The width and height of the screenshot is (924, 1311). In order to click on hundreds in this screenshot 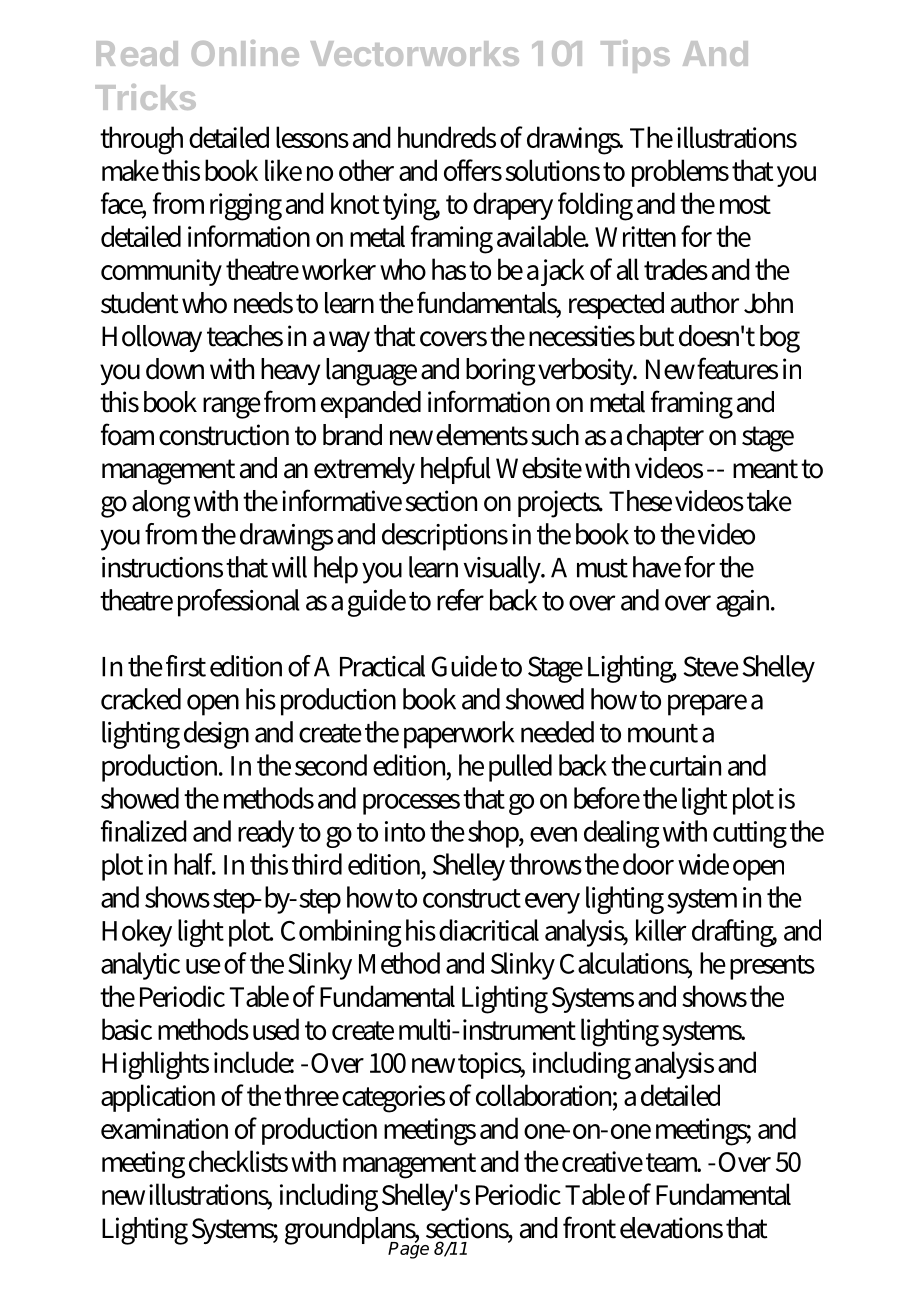, I will do `click(447, 137)`.
